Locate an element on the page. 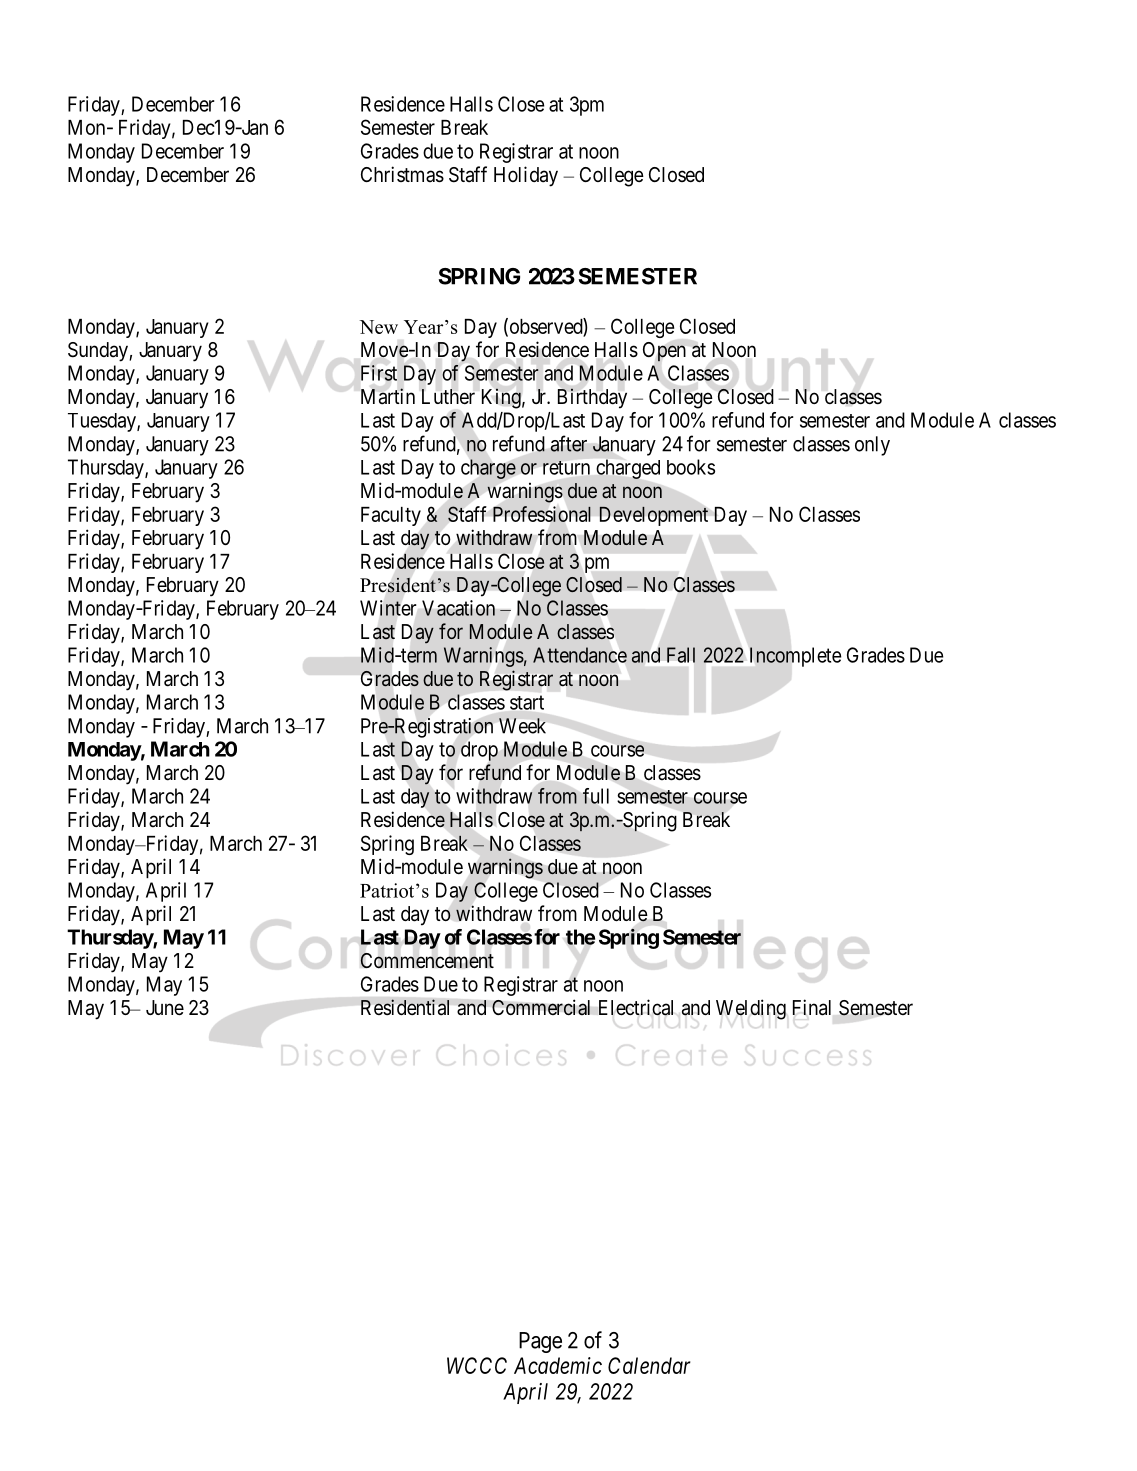  Open is located at coordinates (664, 352).
